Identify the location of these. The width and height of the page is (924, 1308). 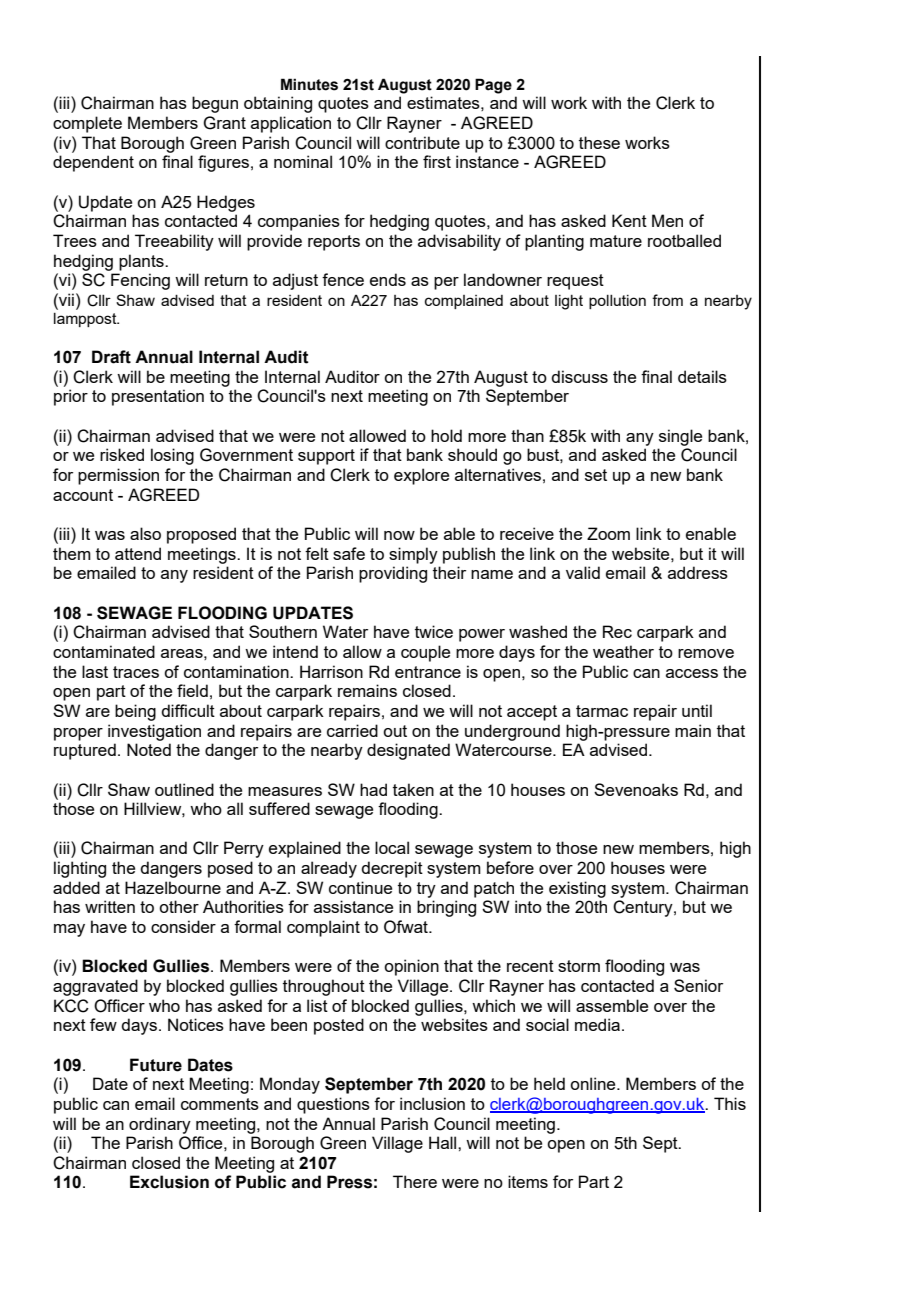
(599, 142).
